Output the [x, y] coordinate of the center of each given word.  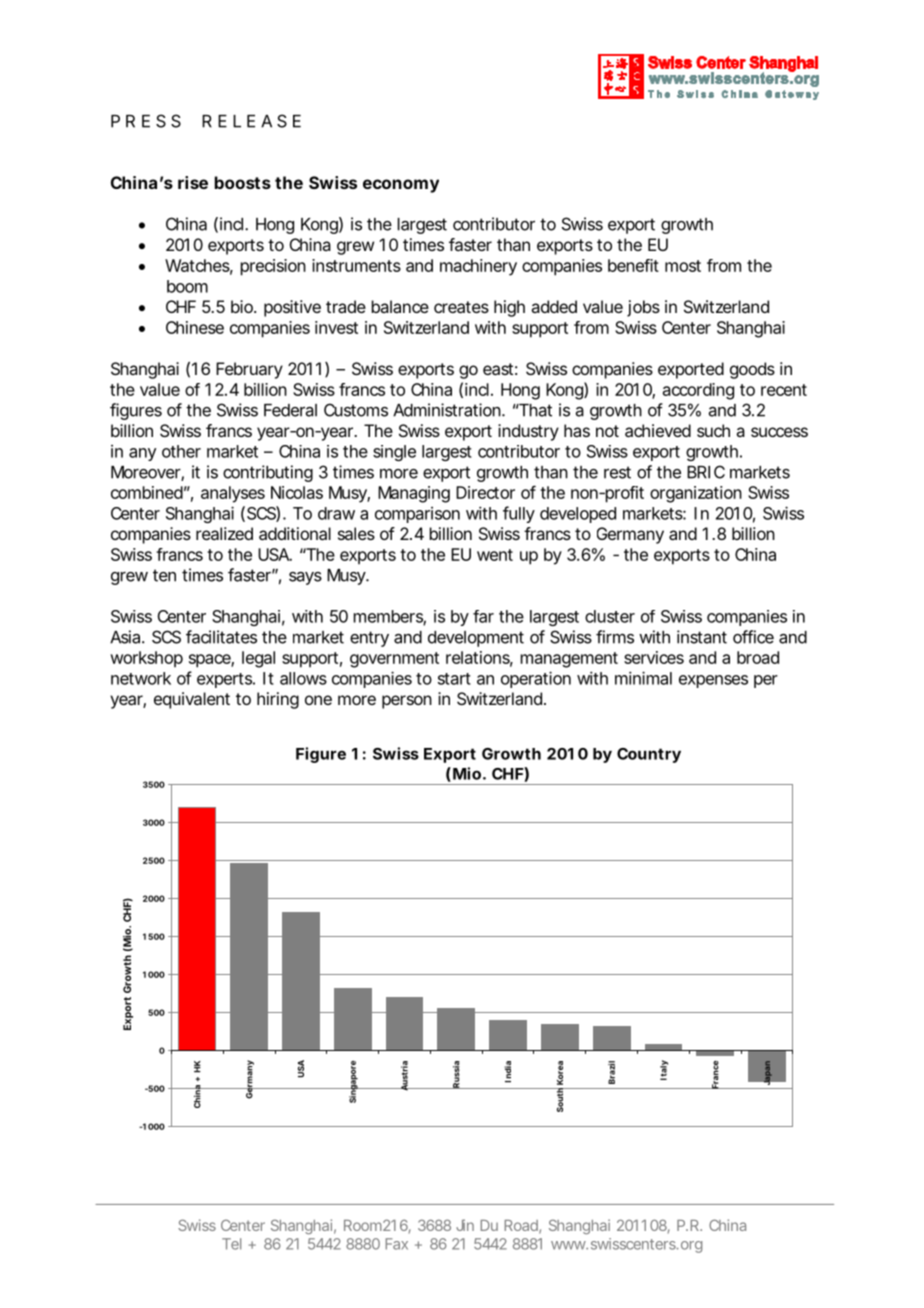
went [495, 555]
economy [401, 186]
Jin [465, 1225]
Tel [231, 1244]
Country [649, 755]
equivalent [192, 700]
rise [193, 182]
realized [224, 533]
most [683, 266]
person [407, 702]
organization [696, 494]
